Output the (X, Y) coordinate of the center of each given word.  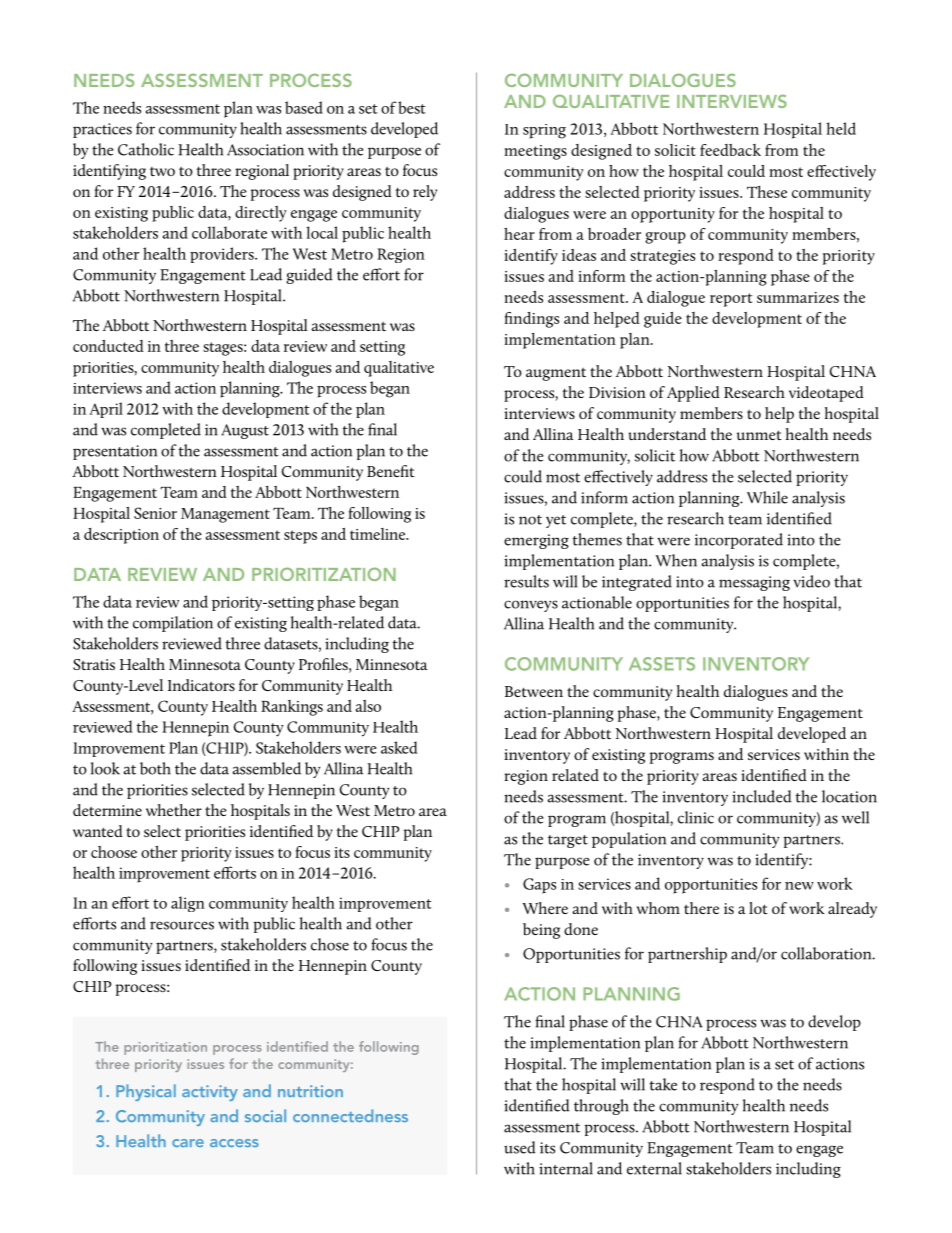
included (762, 796)
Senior (155, 513)
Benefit (391, 471)
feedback (730, 150)
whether (174, 810)
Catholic (146, 149)
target (568, 841)
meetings (535, 152)
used (520, 1147)
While (767, 497)
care (188, 1143)
